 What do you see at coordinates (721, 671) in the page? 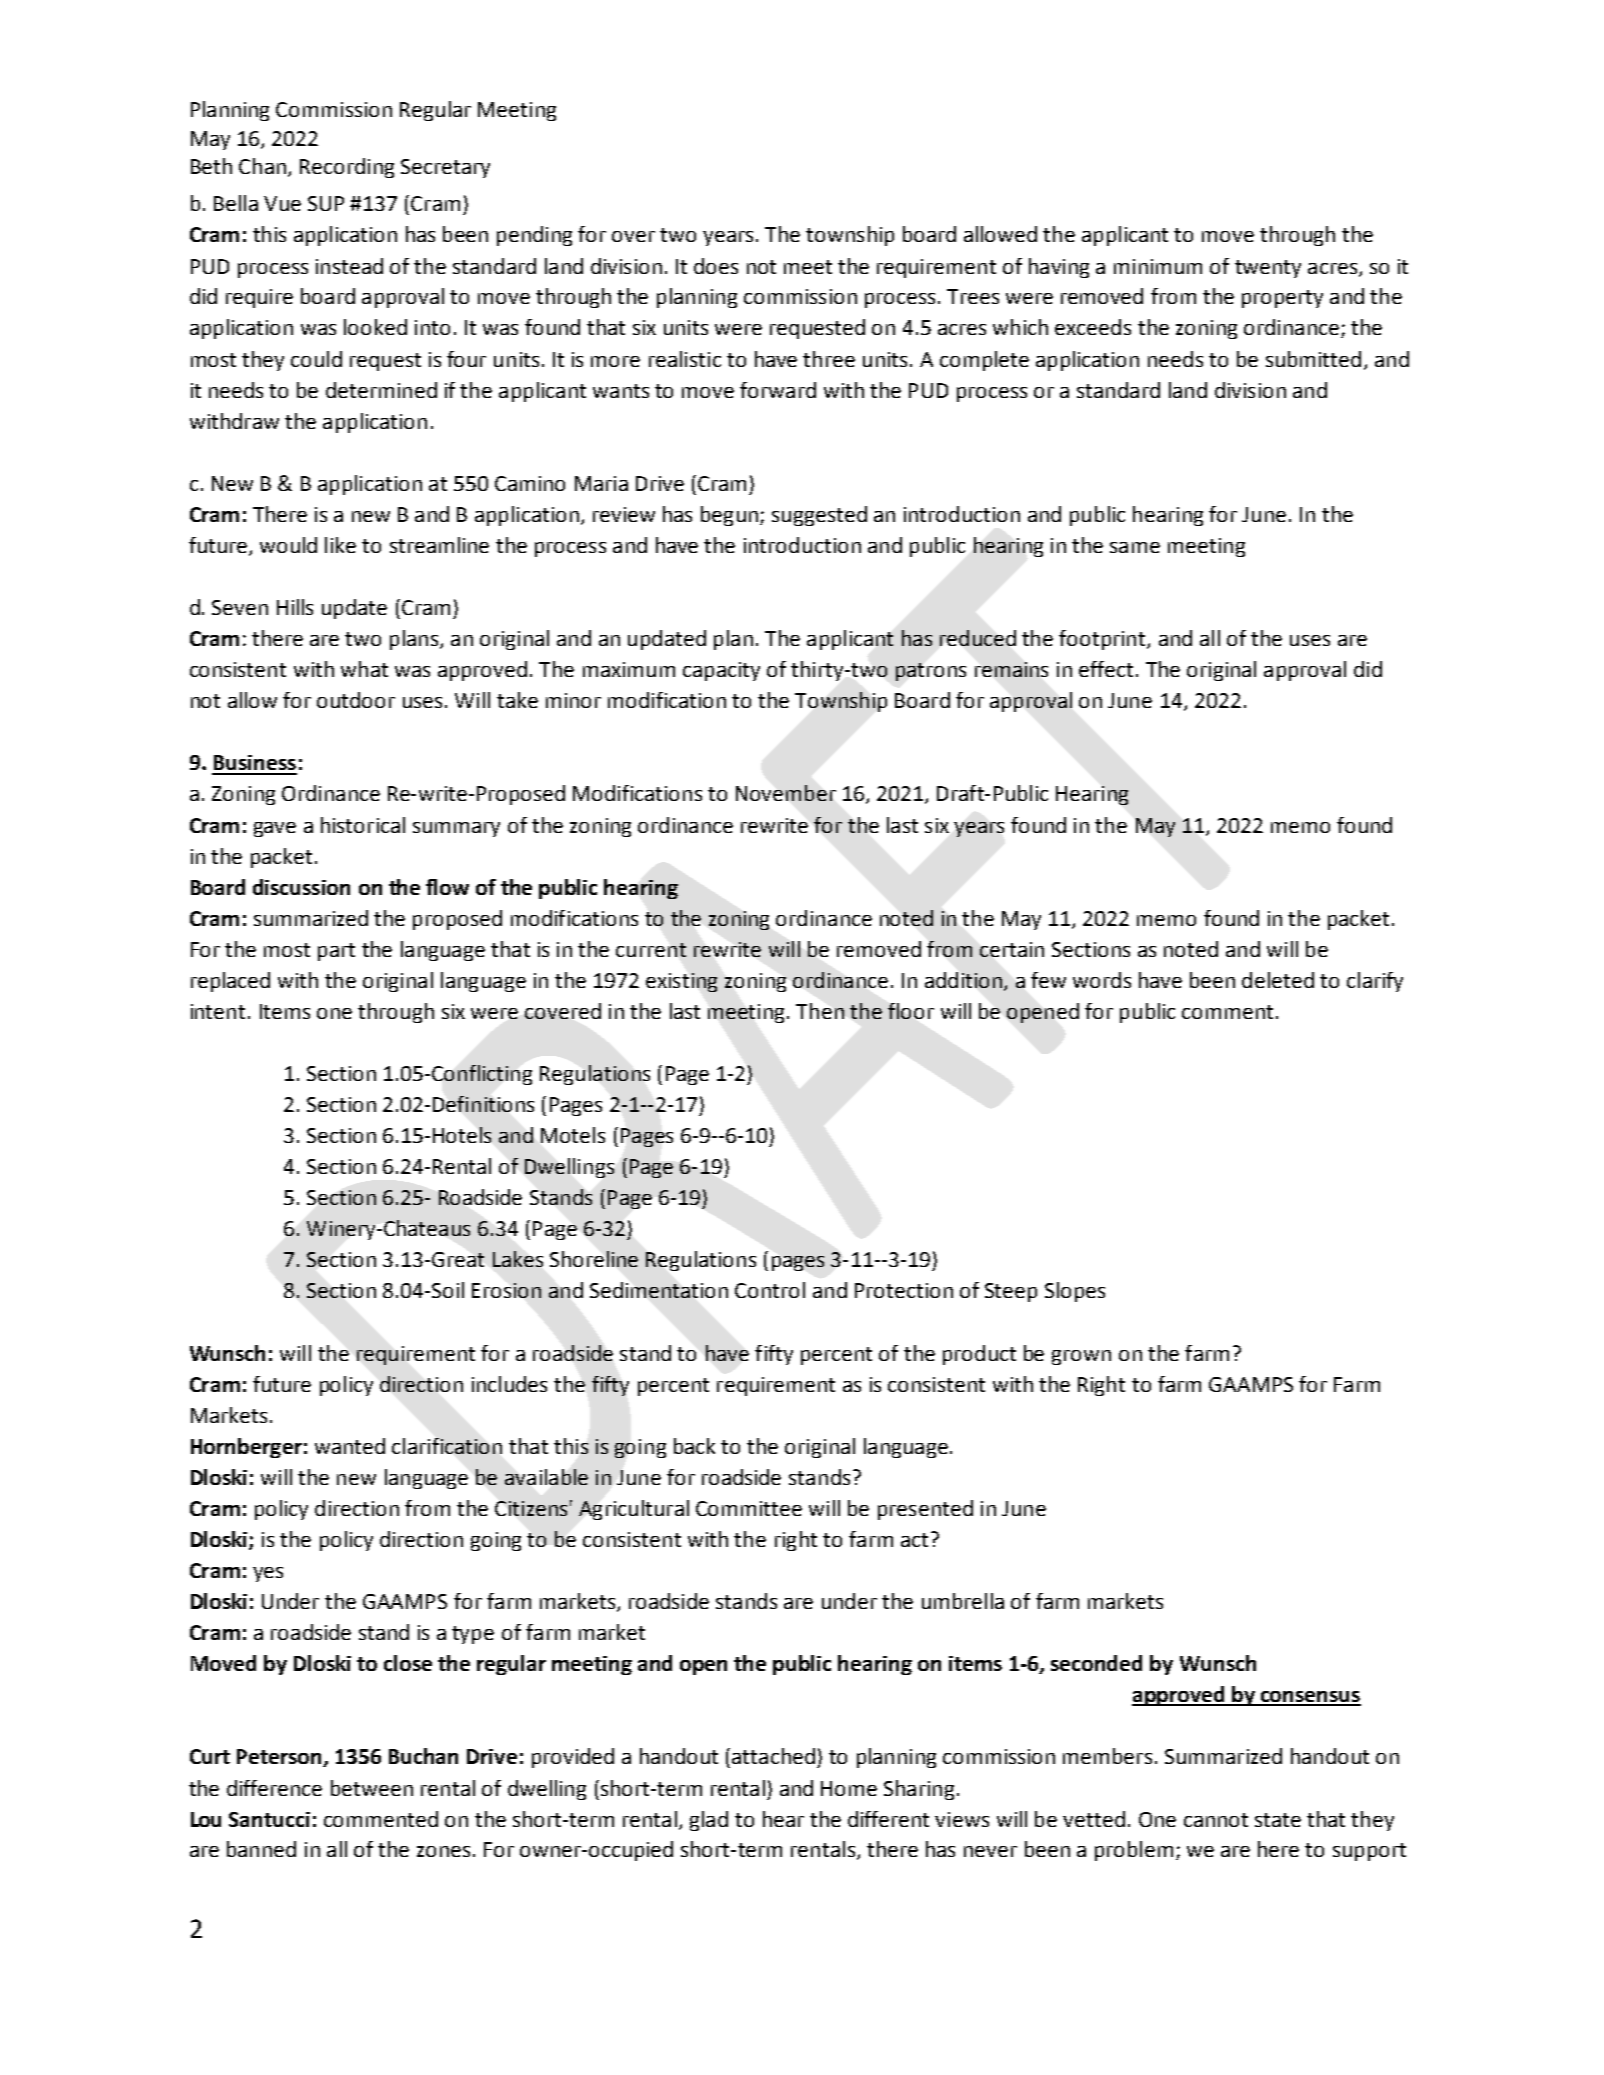
I see `capacity` at bounding box center [721, 671].
